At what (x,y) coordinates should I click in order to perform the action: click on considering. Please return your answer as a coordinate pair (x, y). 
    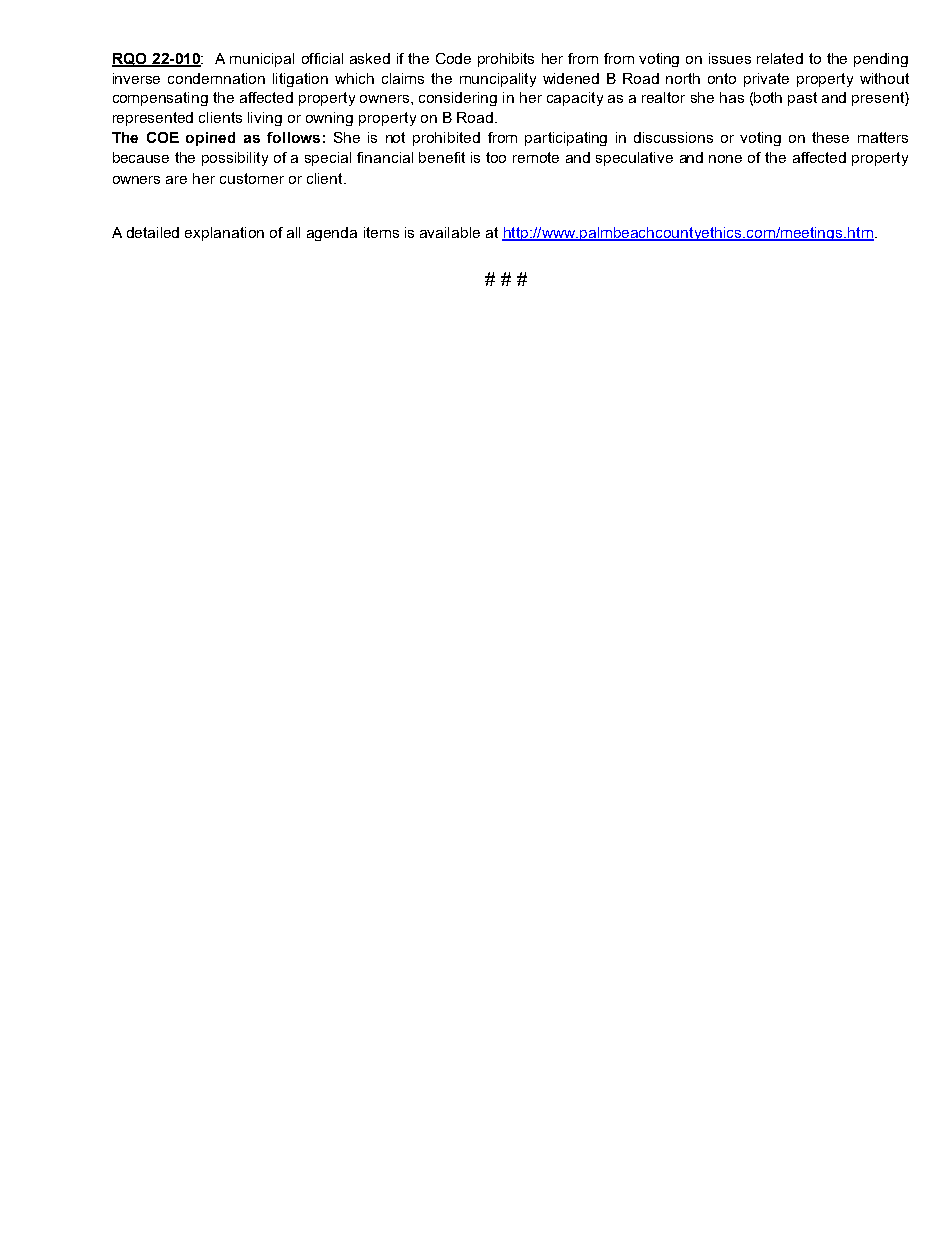
    Looking at the image, I should click on (458, 99).
